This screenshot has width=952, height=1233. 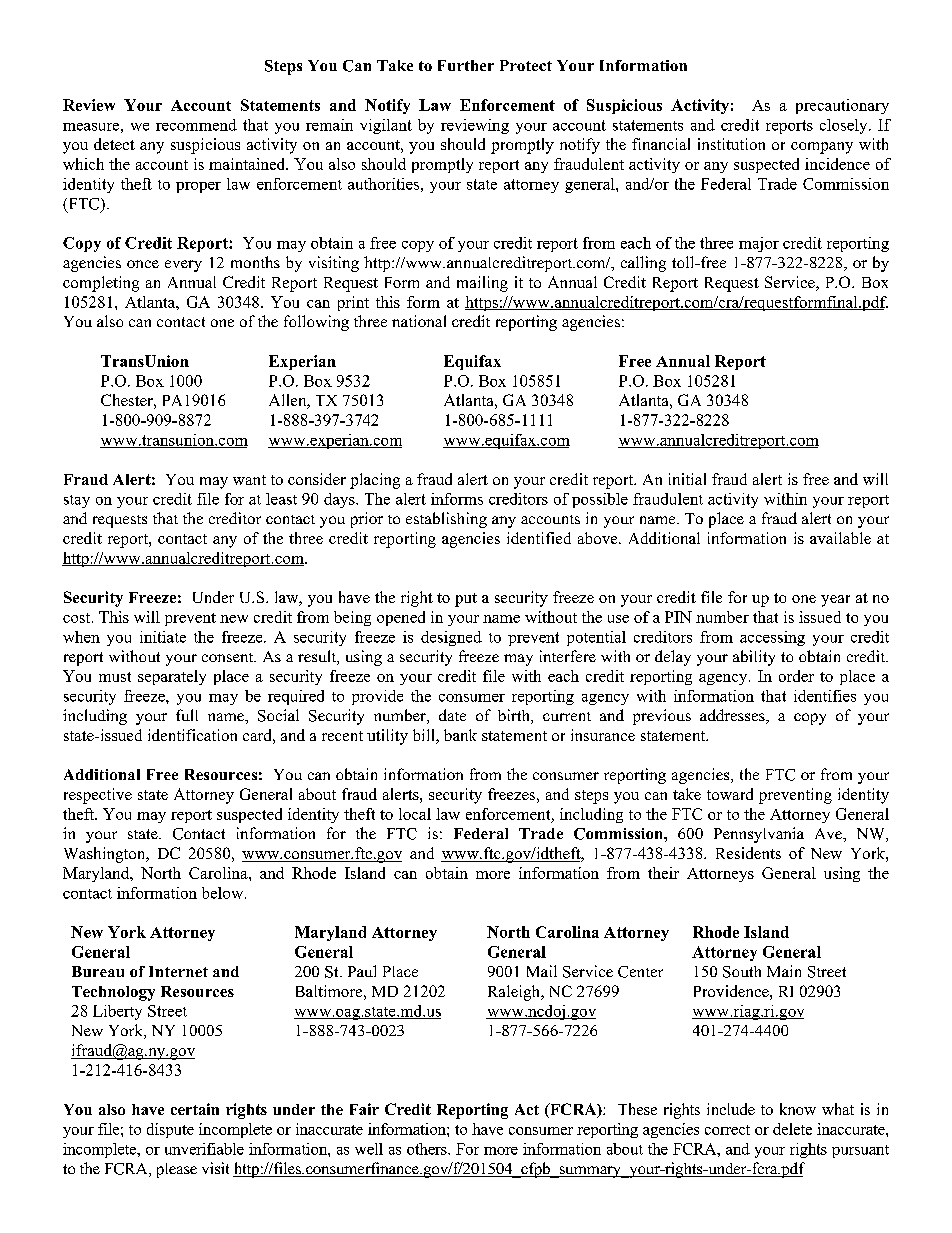 I want to click on designed, so click(x=451, y=638).
